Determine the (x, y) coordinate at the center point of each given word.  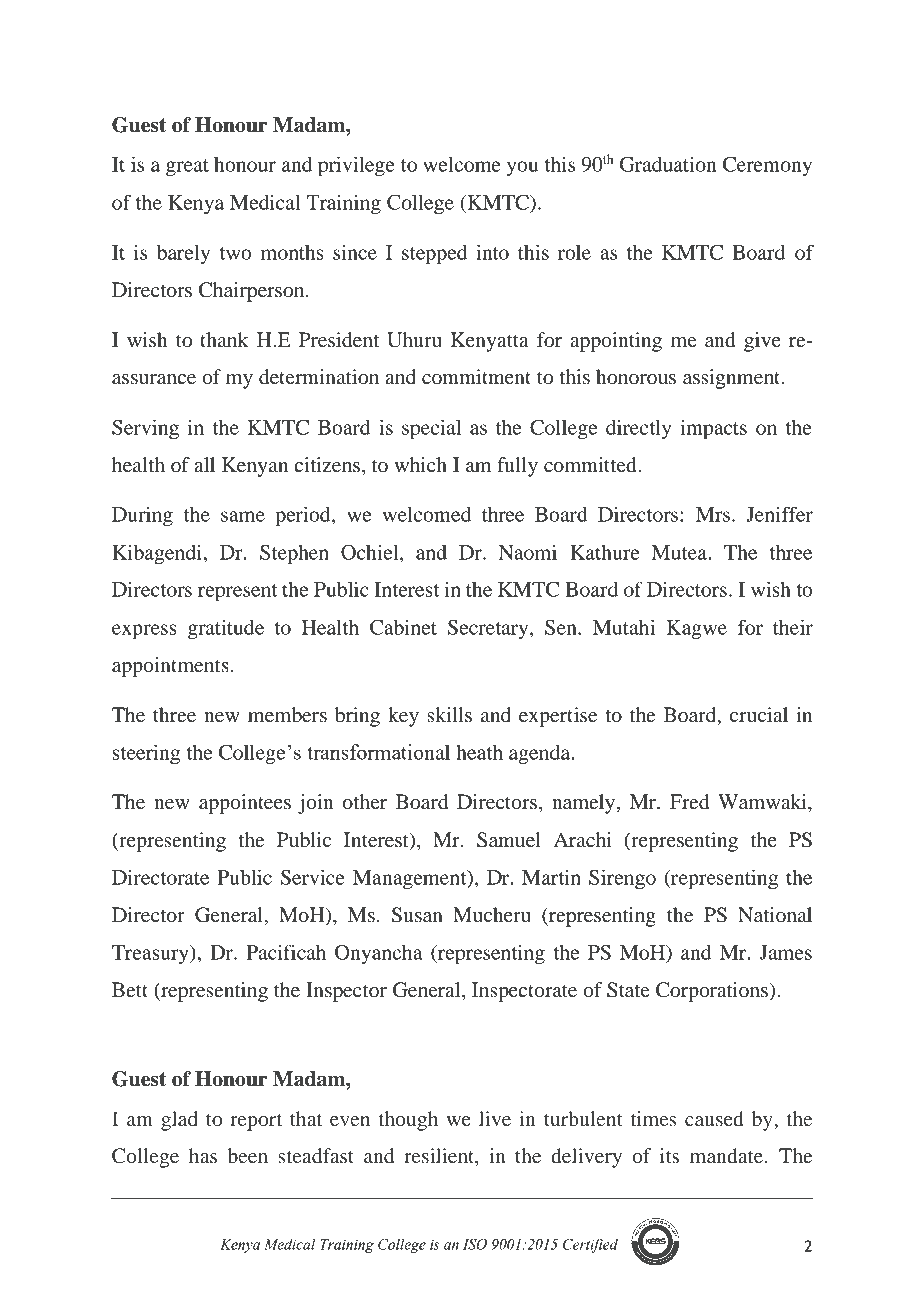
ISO (475, 1244)
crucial (759, 715)
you (522, 169)
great (187, 168)
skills (449, 715)
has (203, 1155)
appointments (170, 667)
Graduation (668, 164)
